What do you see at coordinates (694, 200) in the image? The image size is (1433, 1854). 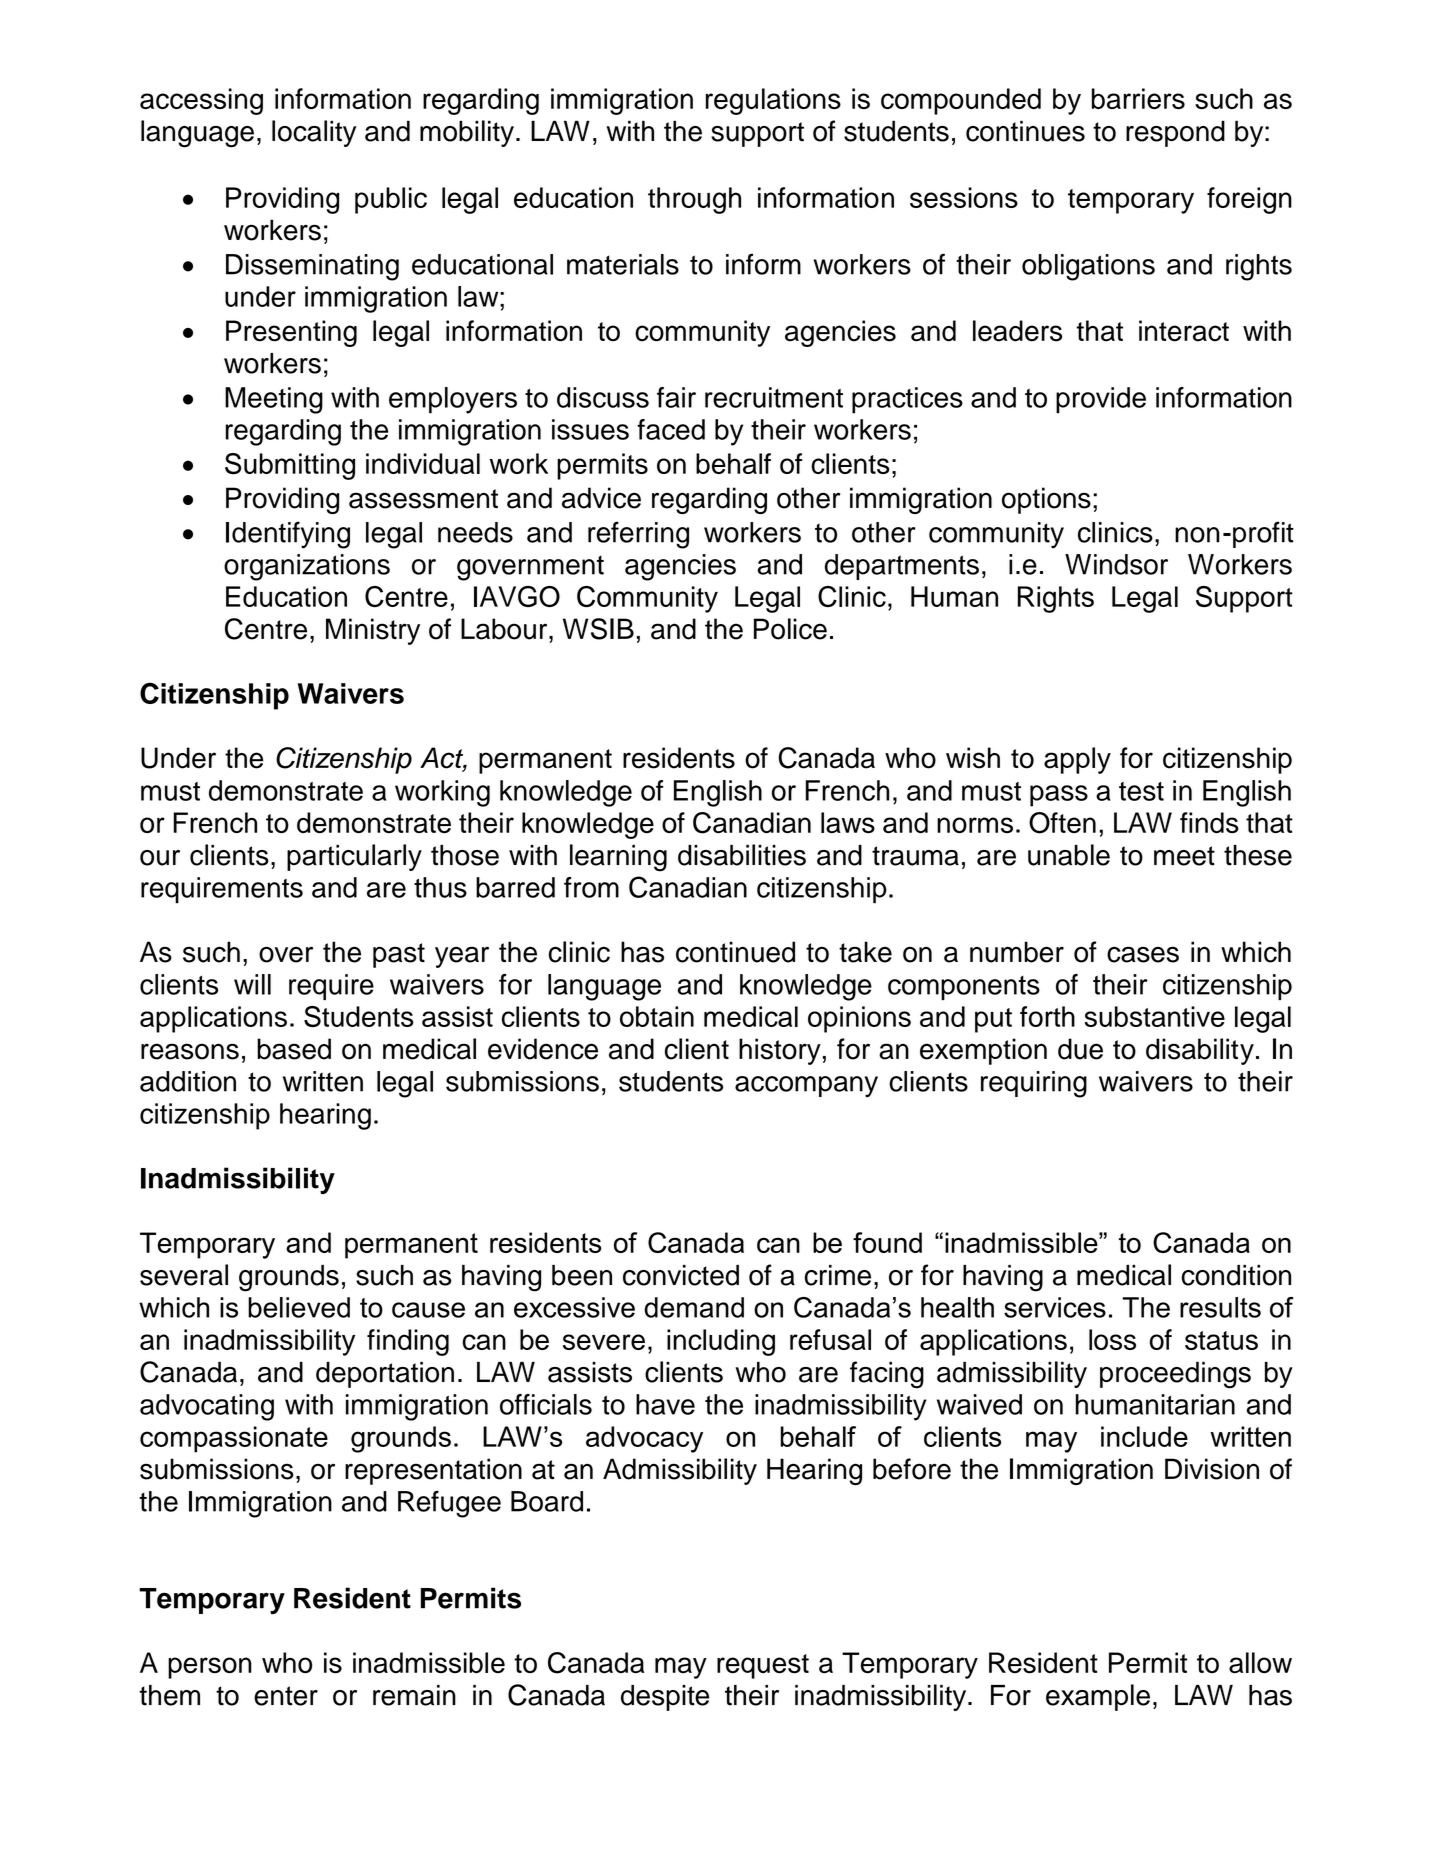 I see `through` at bounding box center [694, 200].
